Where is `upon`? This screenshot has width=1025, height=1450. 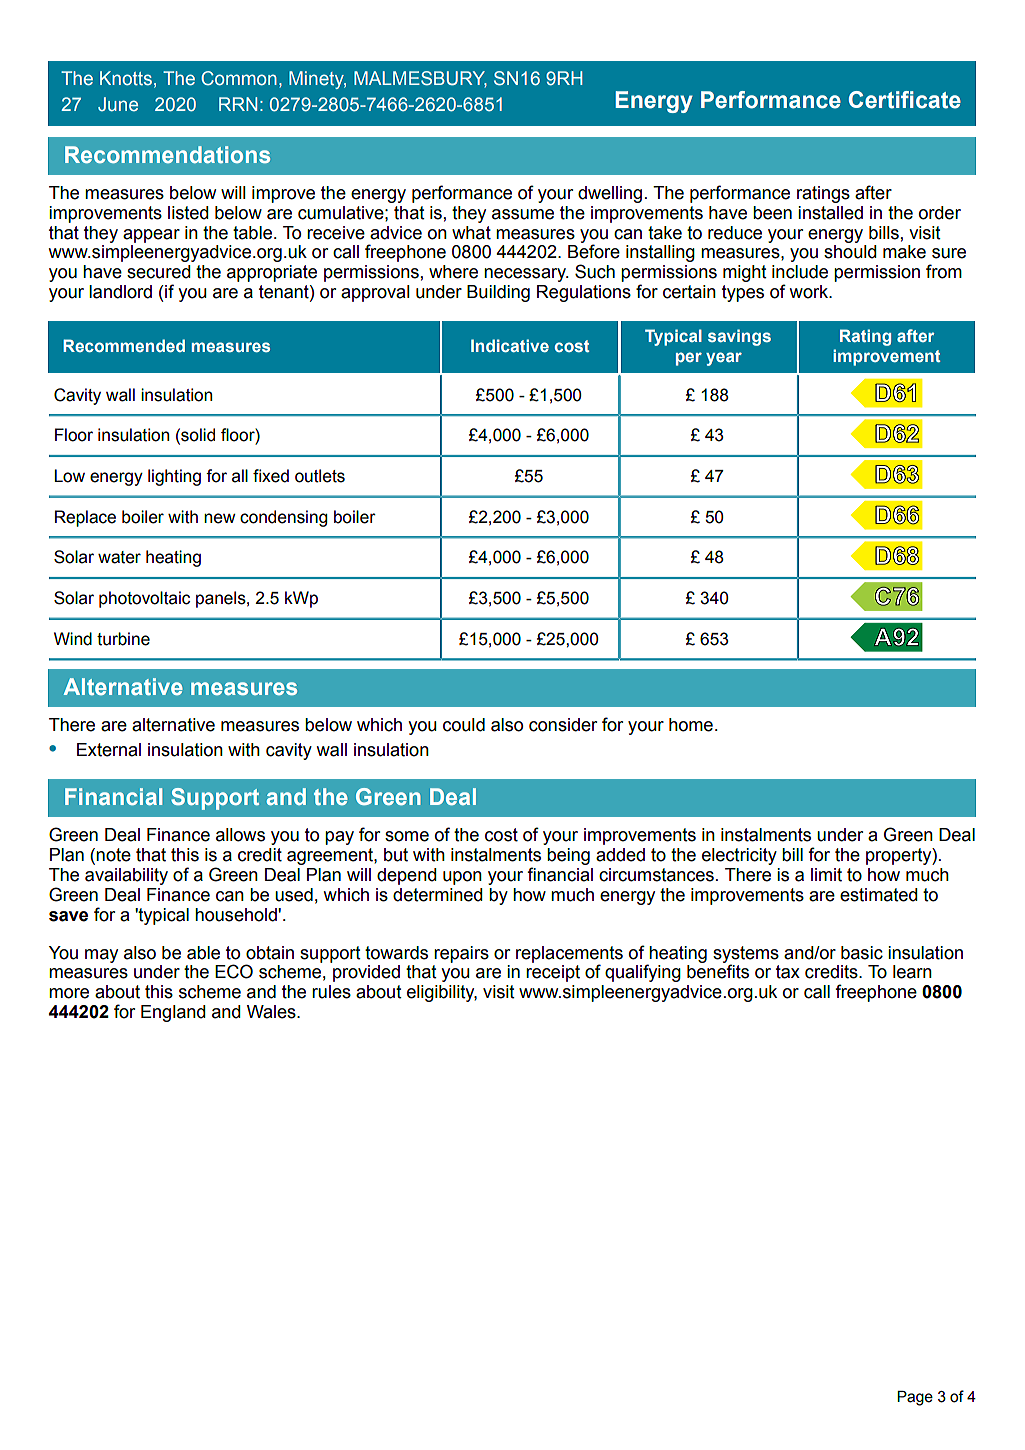
upon is located at coordinates (462, 878).
